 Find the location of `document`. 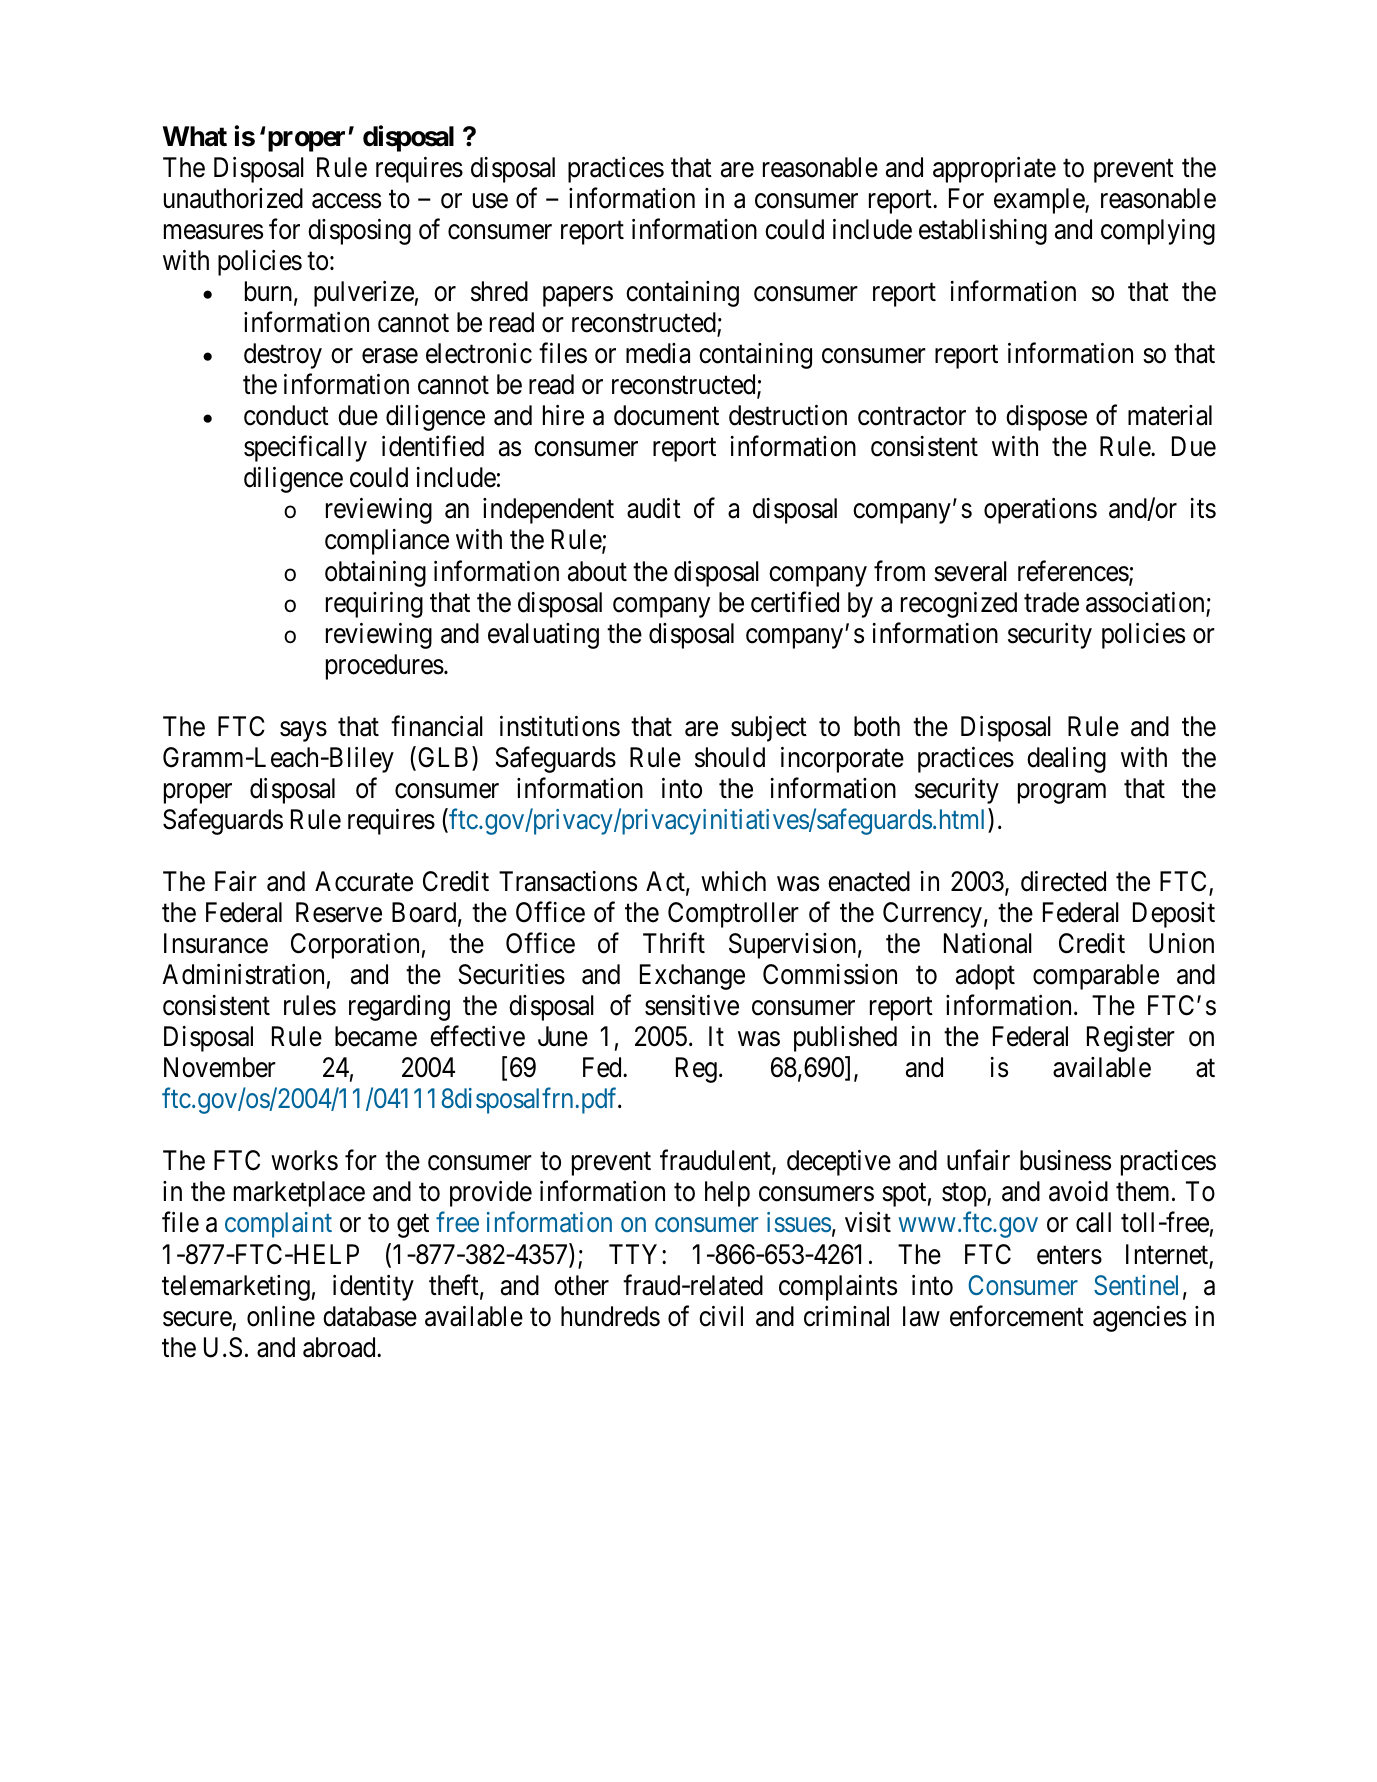

document is located at coordinates (666, 415).
